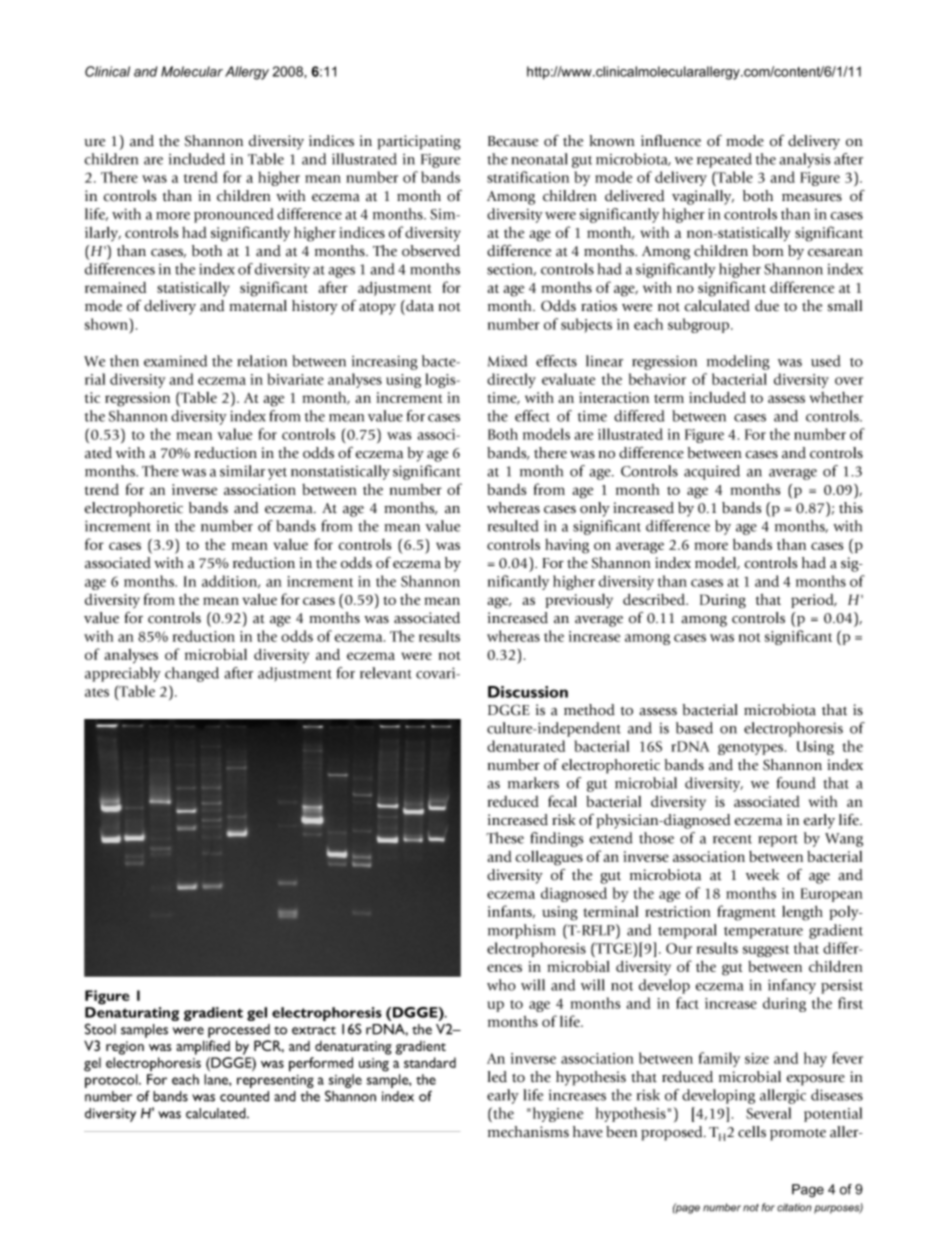  I want to click on pronounced, so click(234, 215).
